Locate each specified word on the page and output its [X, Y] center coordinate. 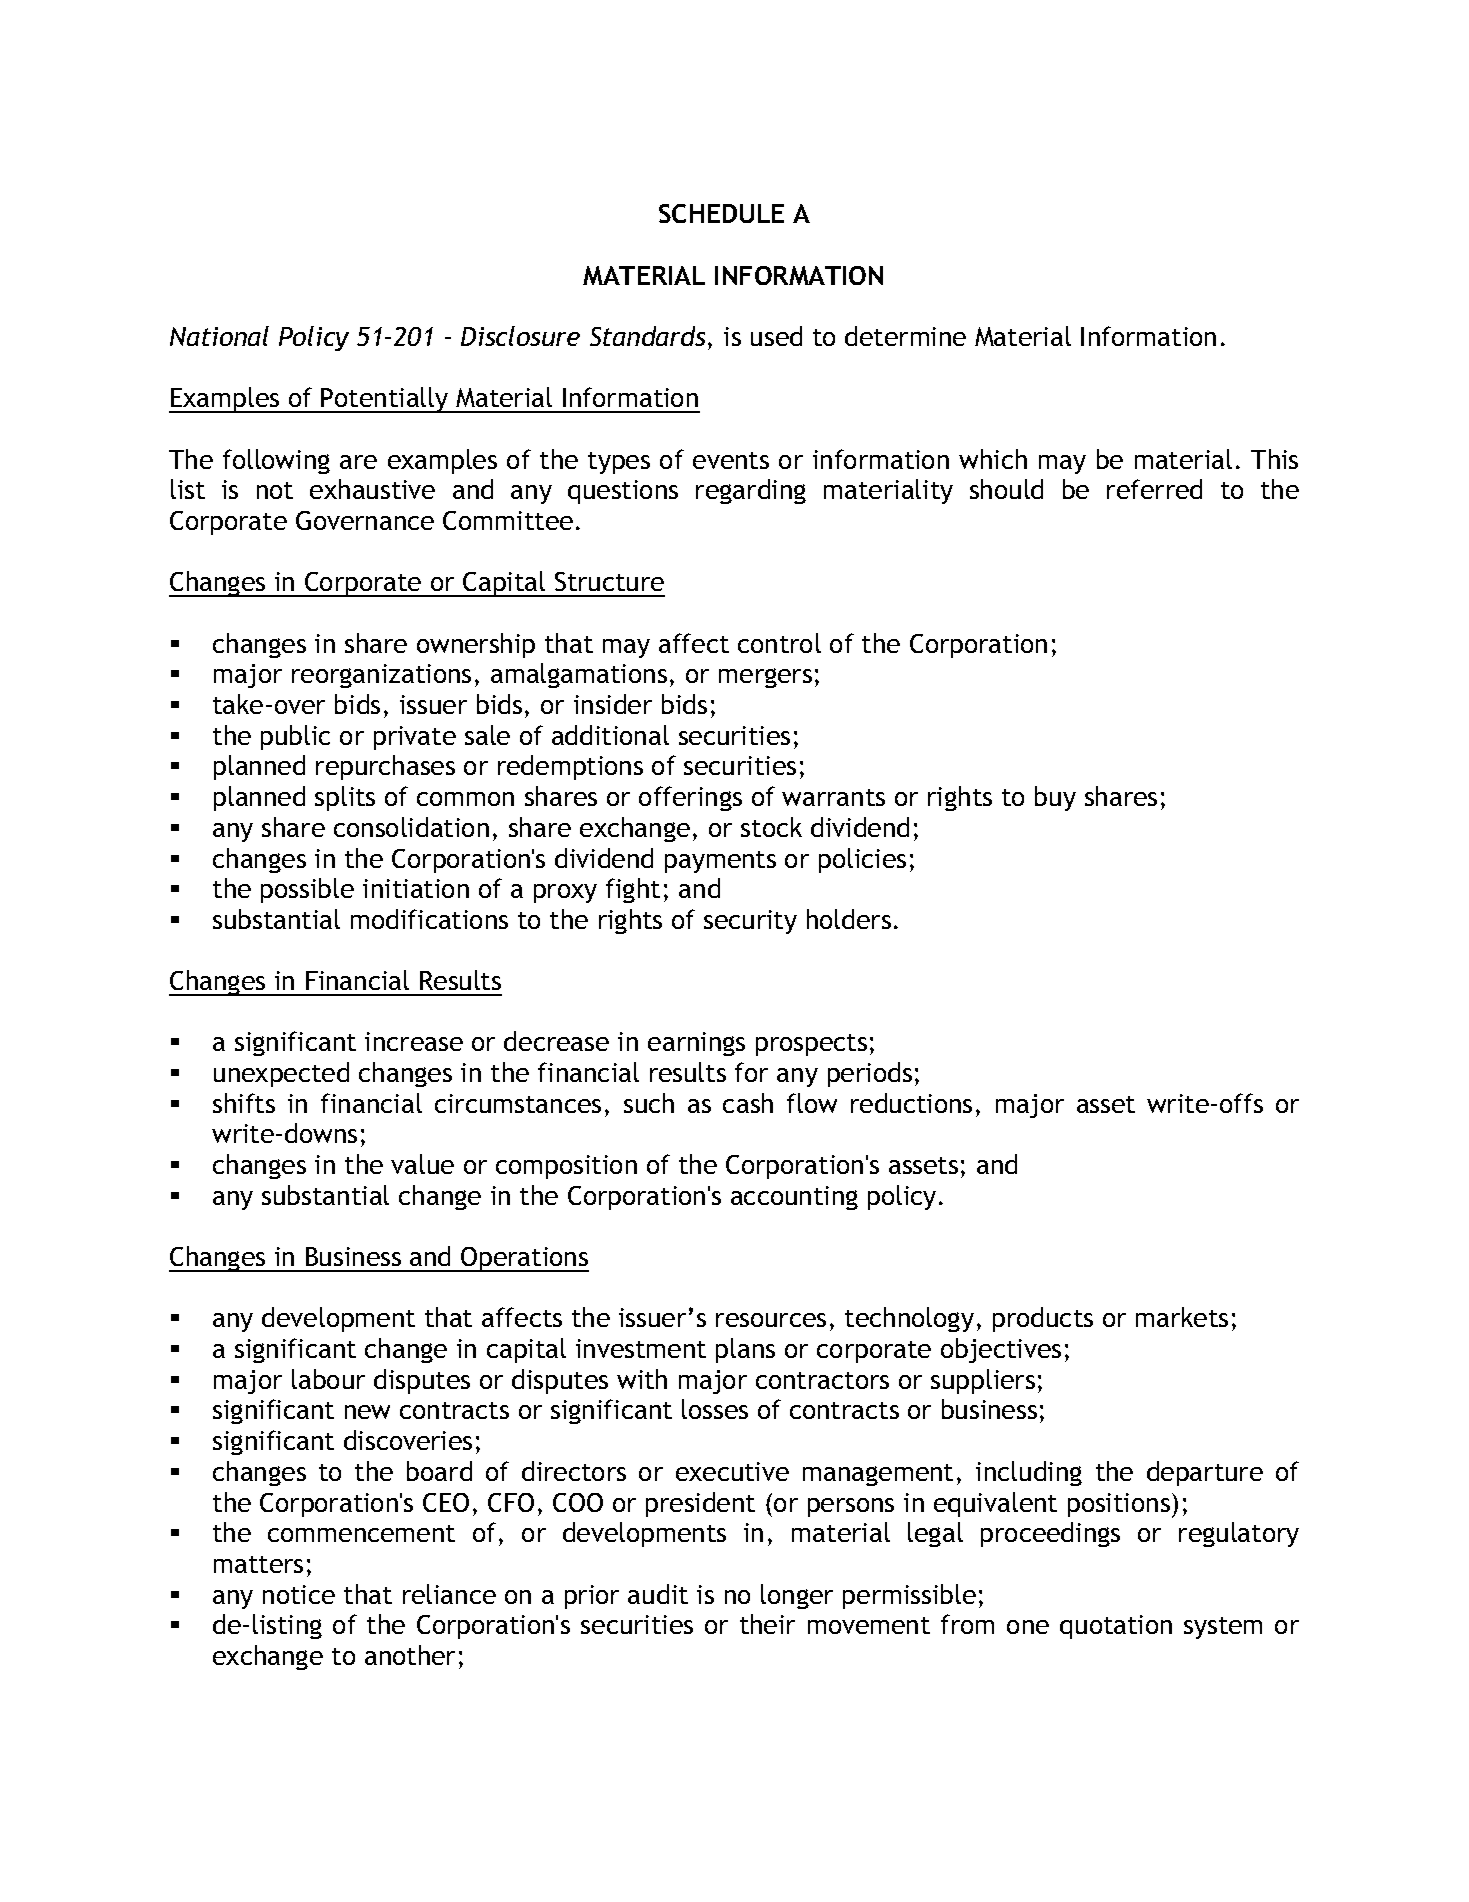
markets [1182, 1317]
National [219, 336]
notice [299, 1594]
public [295, 737]
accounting [794, 1198]
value [422, 1164]
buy [1055, 798]
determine [905, 336]
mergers [765, 678]
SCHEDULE [721, 213]
